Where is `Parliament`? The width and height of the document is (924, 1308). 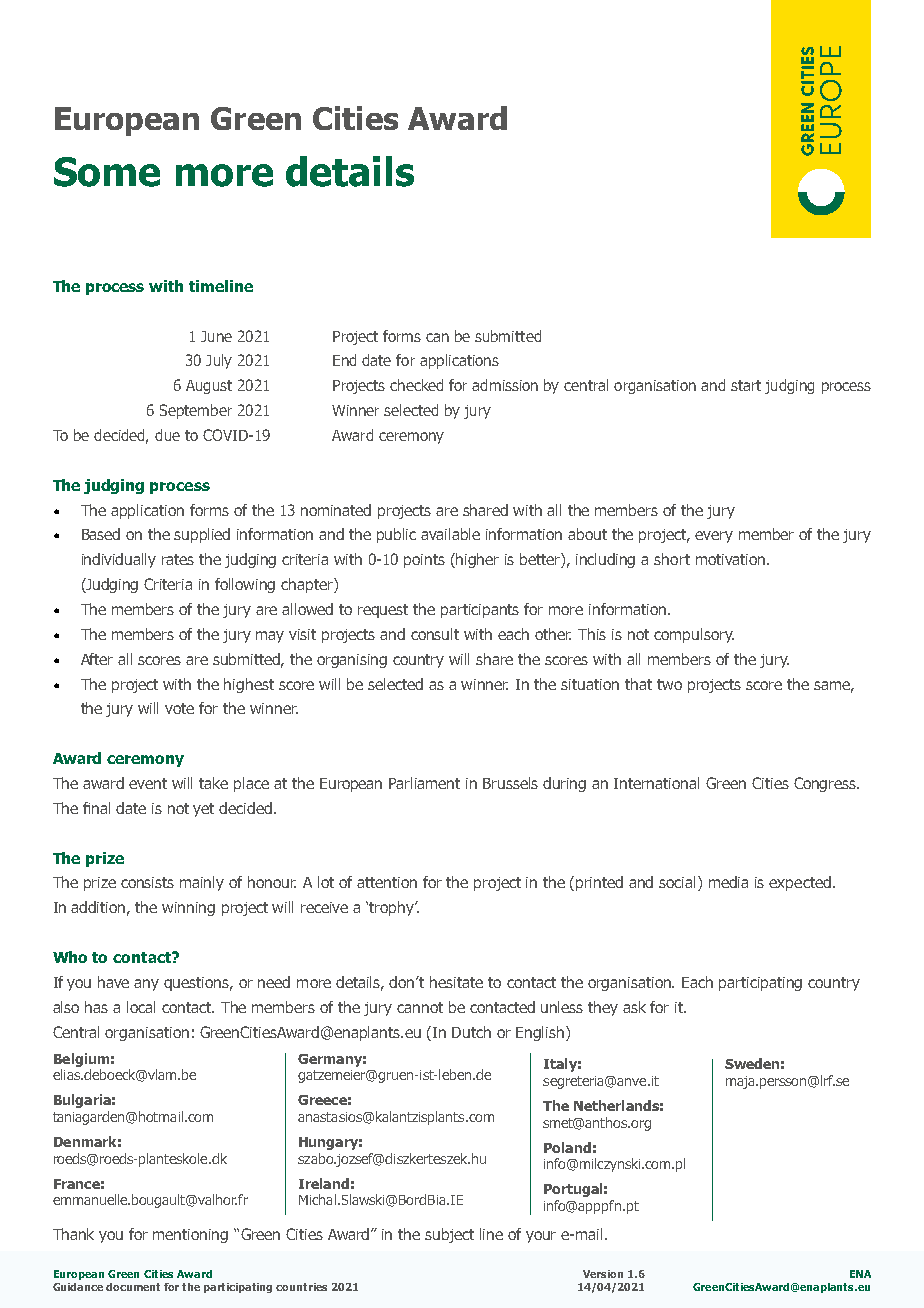
Parliament is located at coordinates (424, 783).
